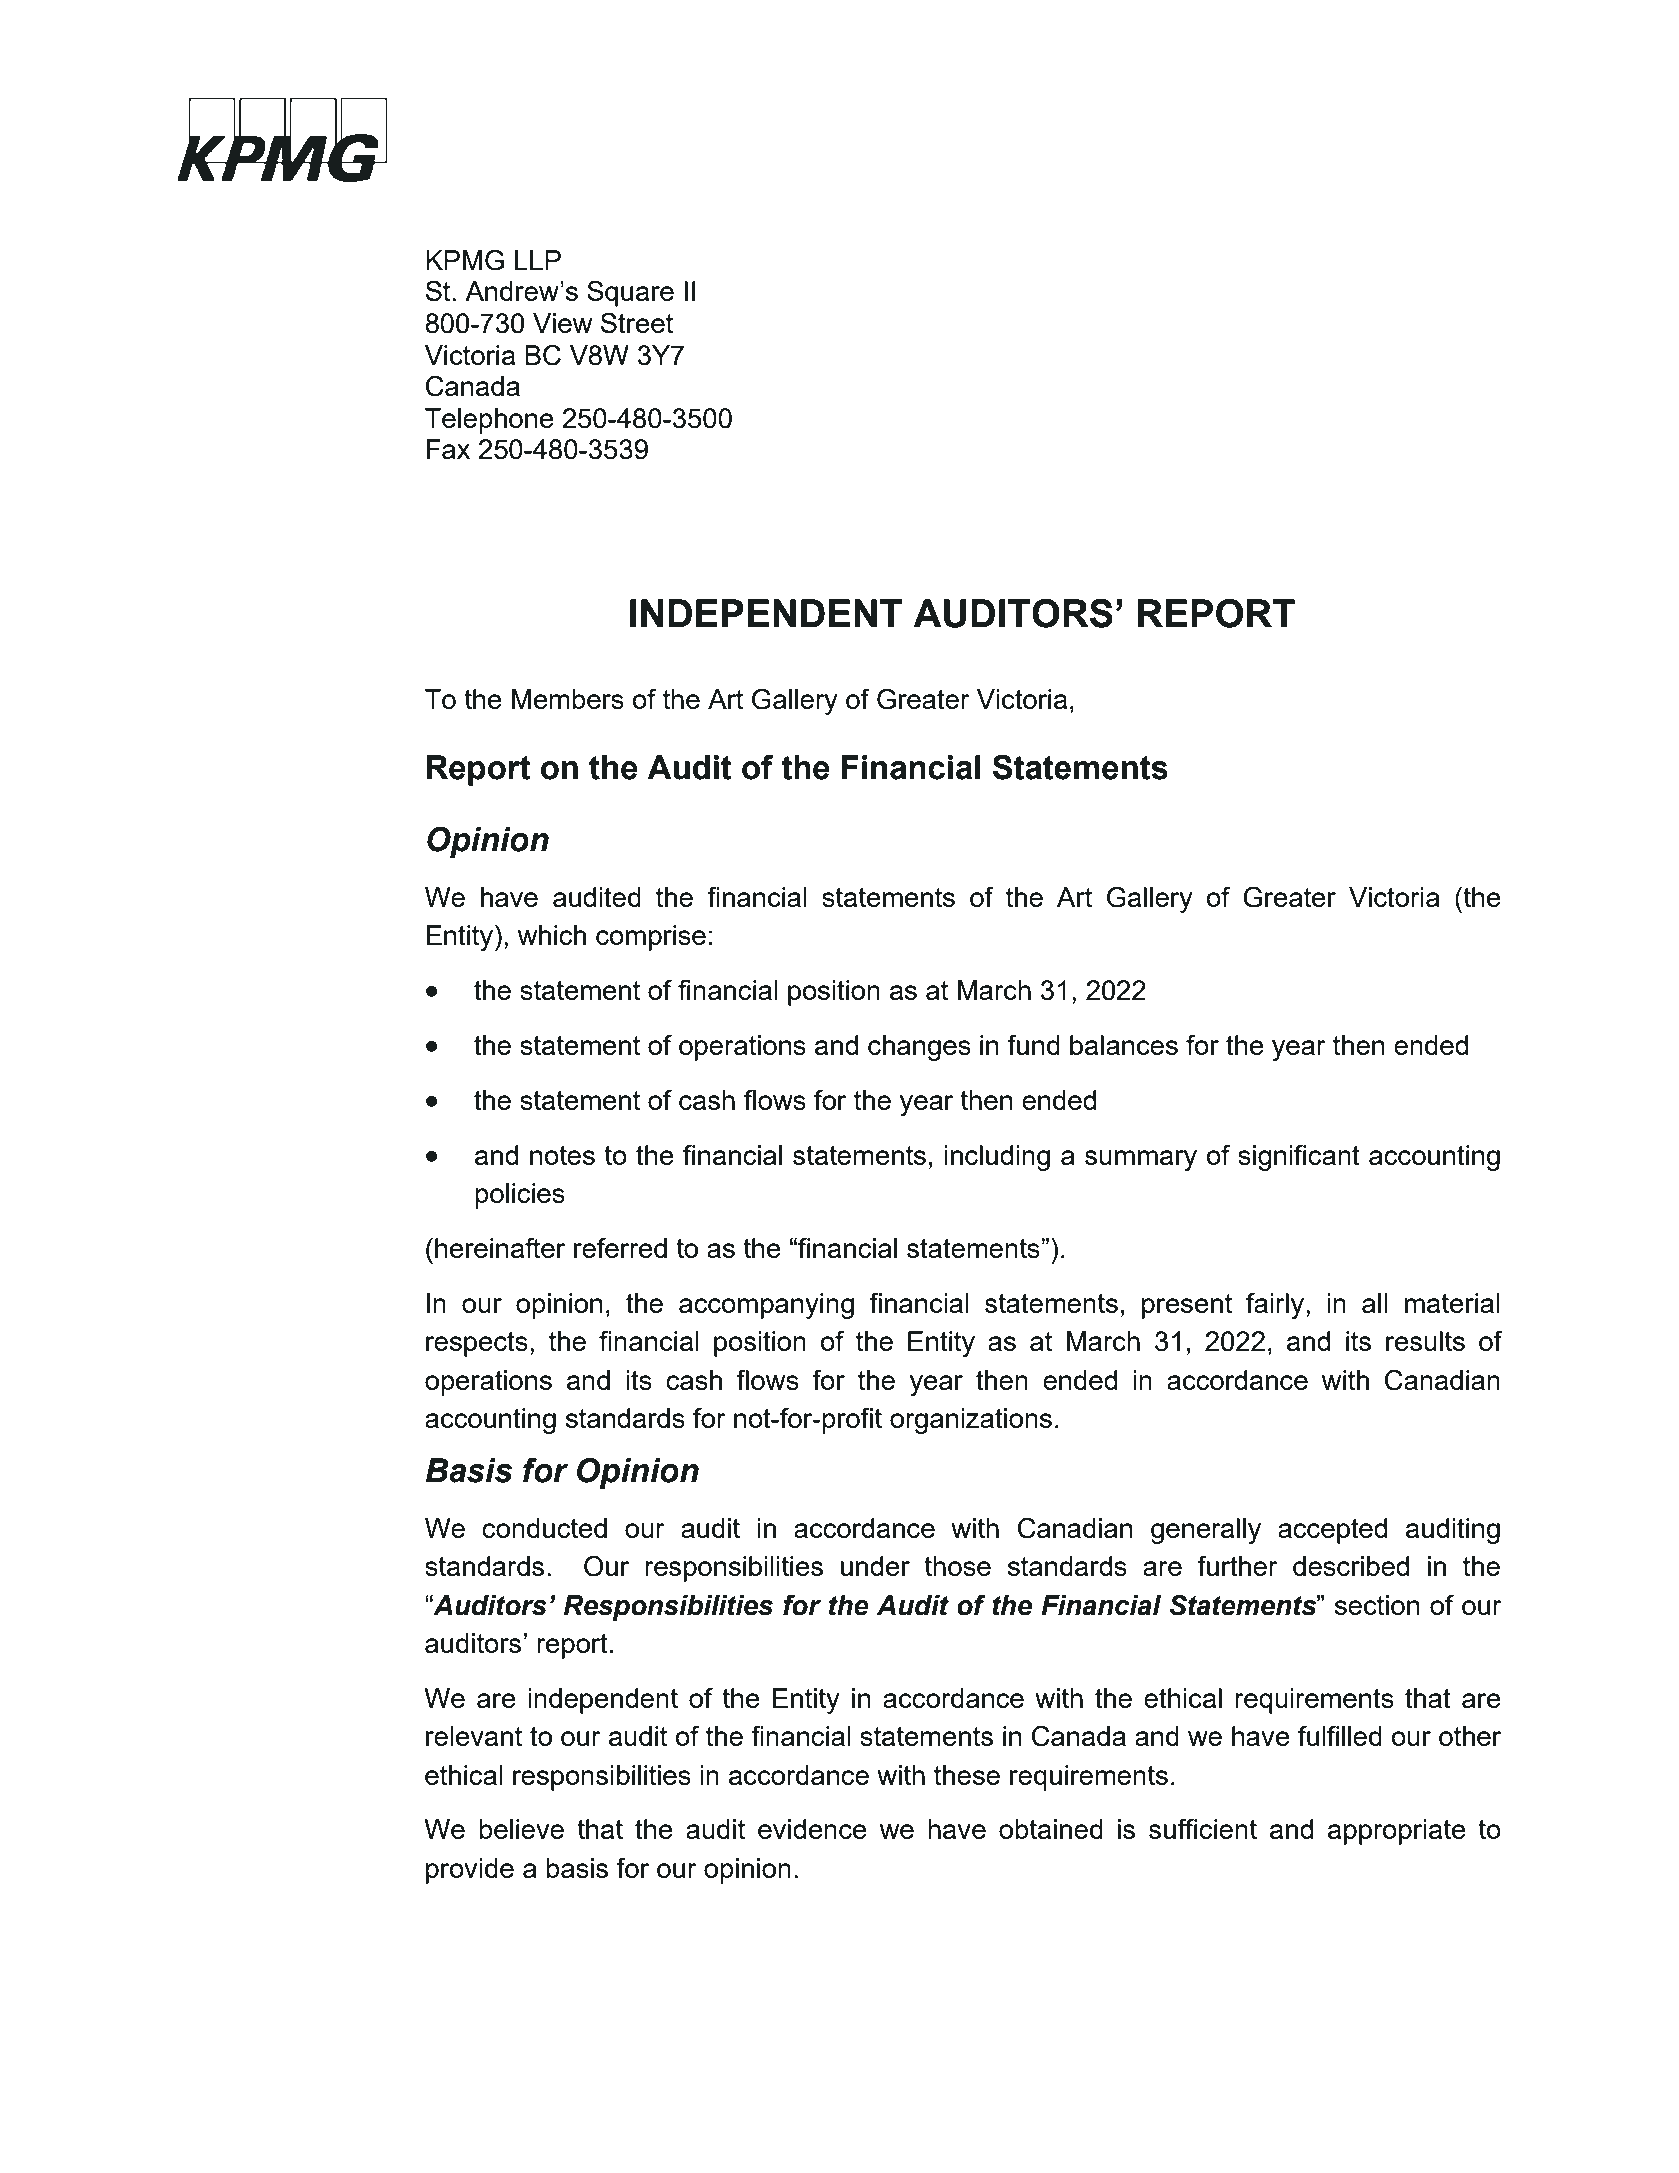 This page has height=2173, width=1679. What do you see at coordinates (562, 1155) in the page?
I see `notes` at bounding box center [562, 1155].
